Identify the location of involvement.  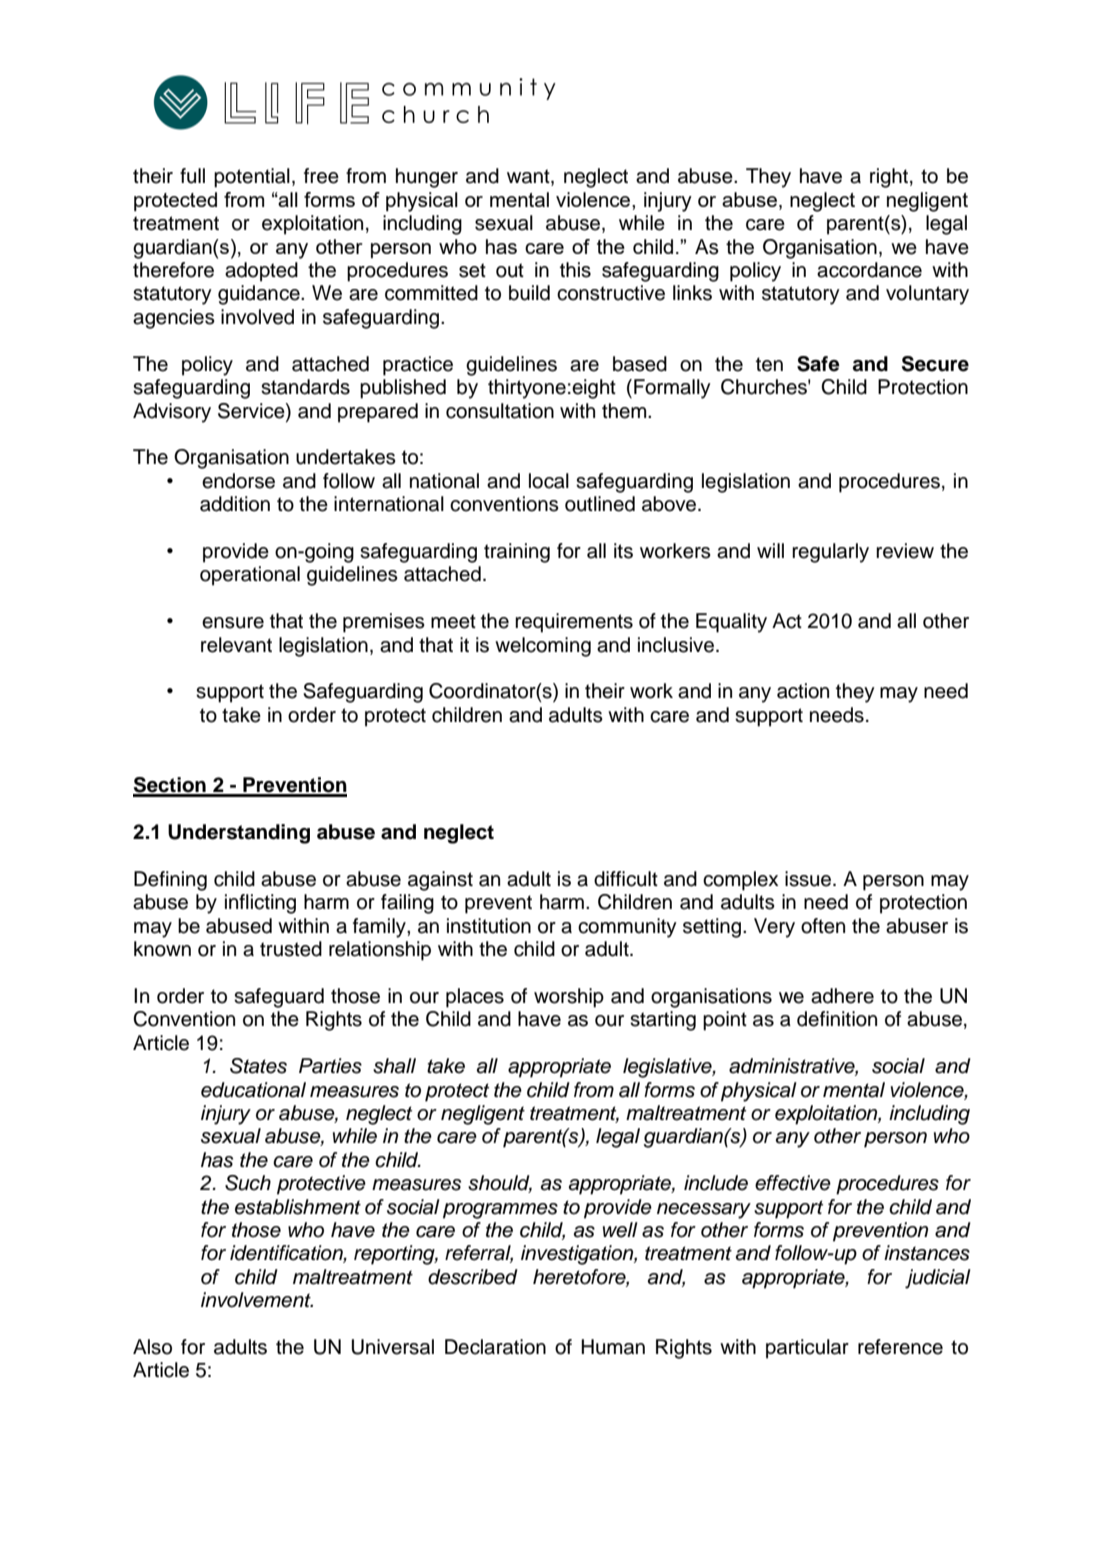
(257, 1300).
